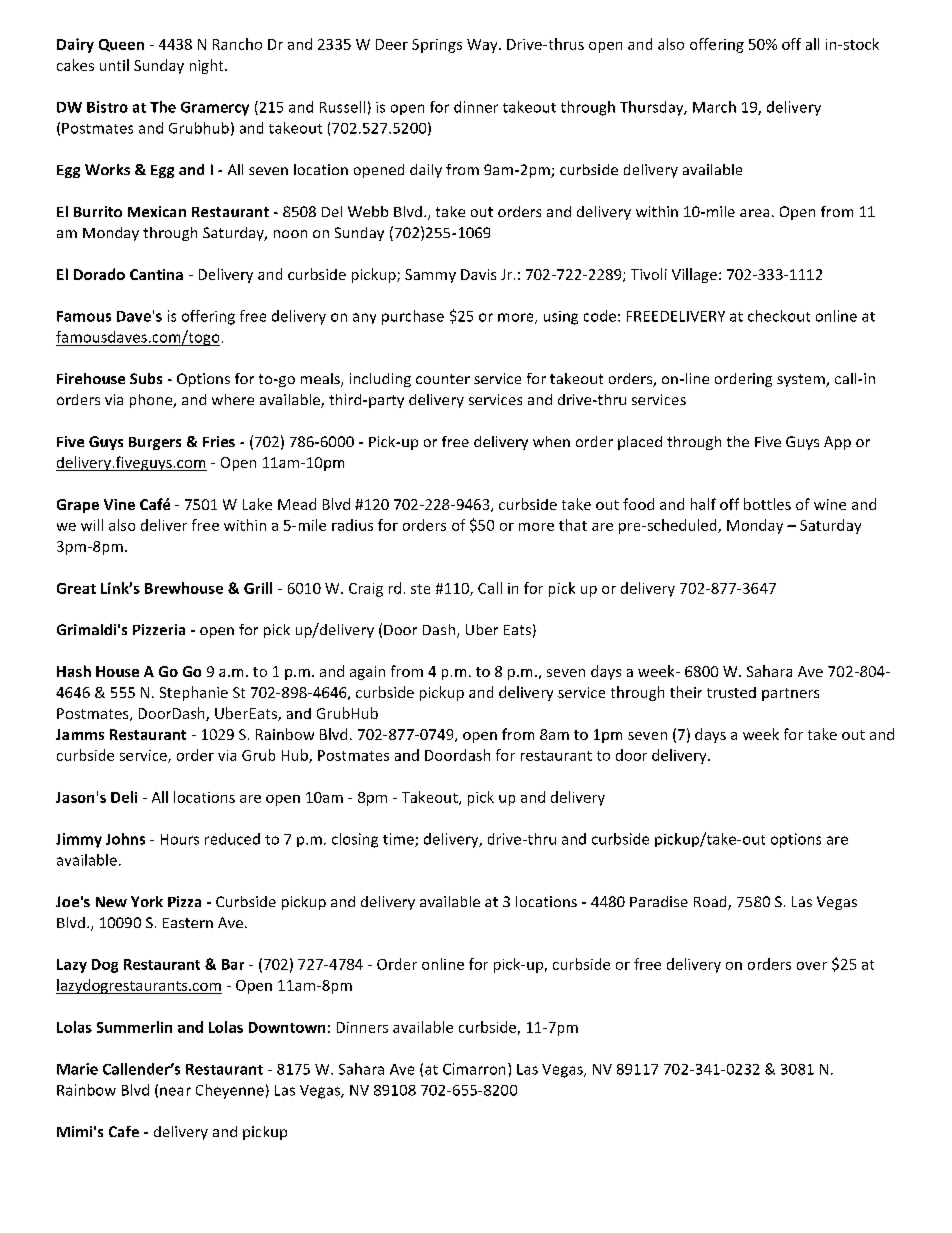 The width and height of the image is (952, 1233). I want to click on counter, so click(443, 379).
